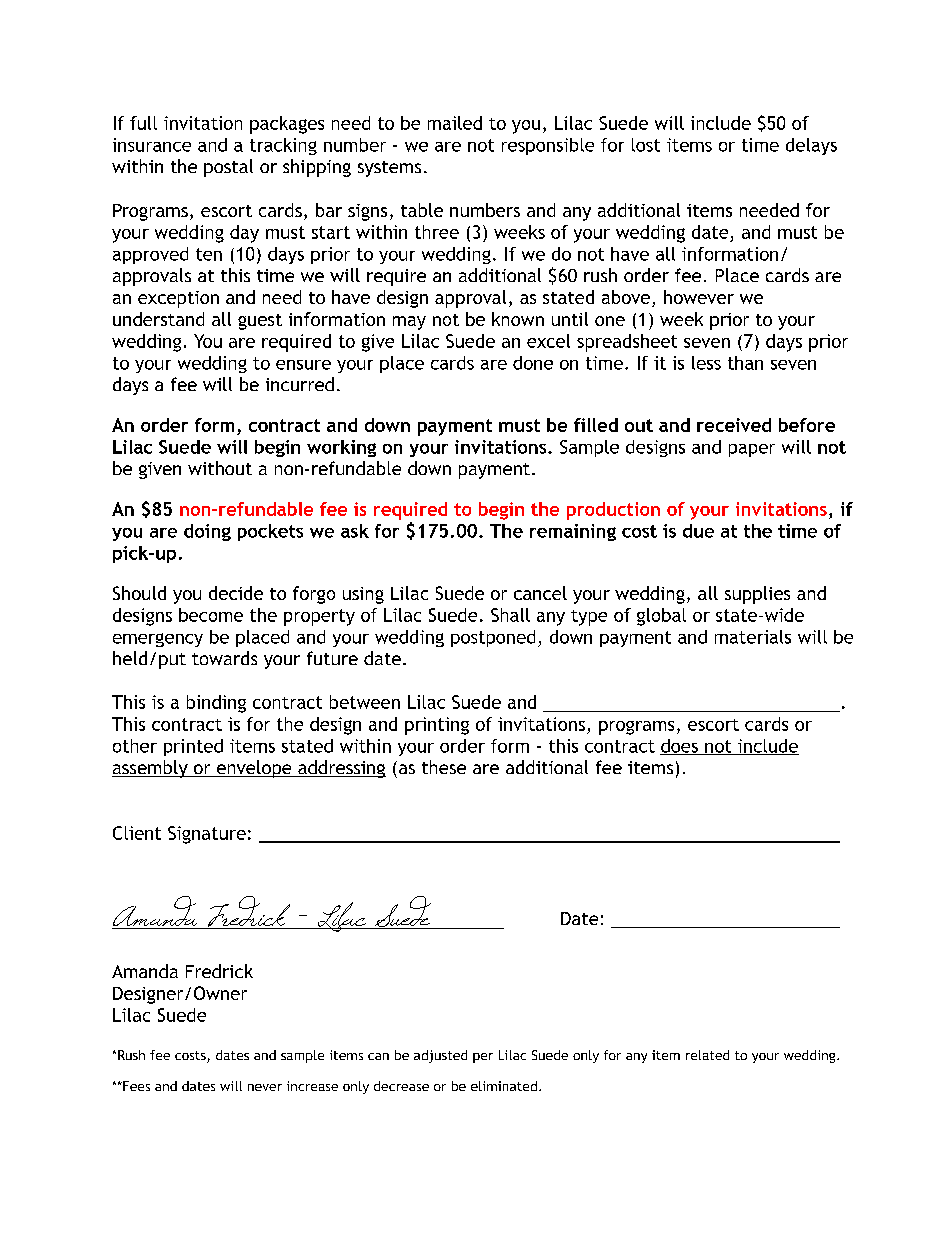 This screenshot has width=952, height=1233. What do you see at coordinates (752, 450) in the screenshot?
I see `paper` at bounding box center [752, 450].
